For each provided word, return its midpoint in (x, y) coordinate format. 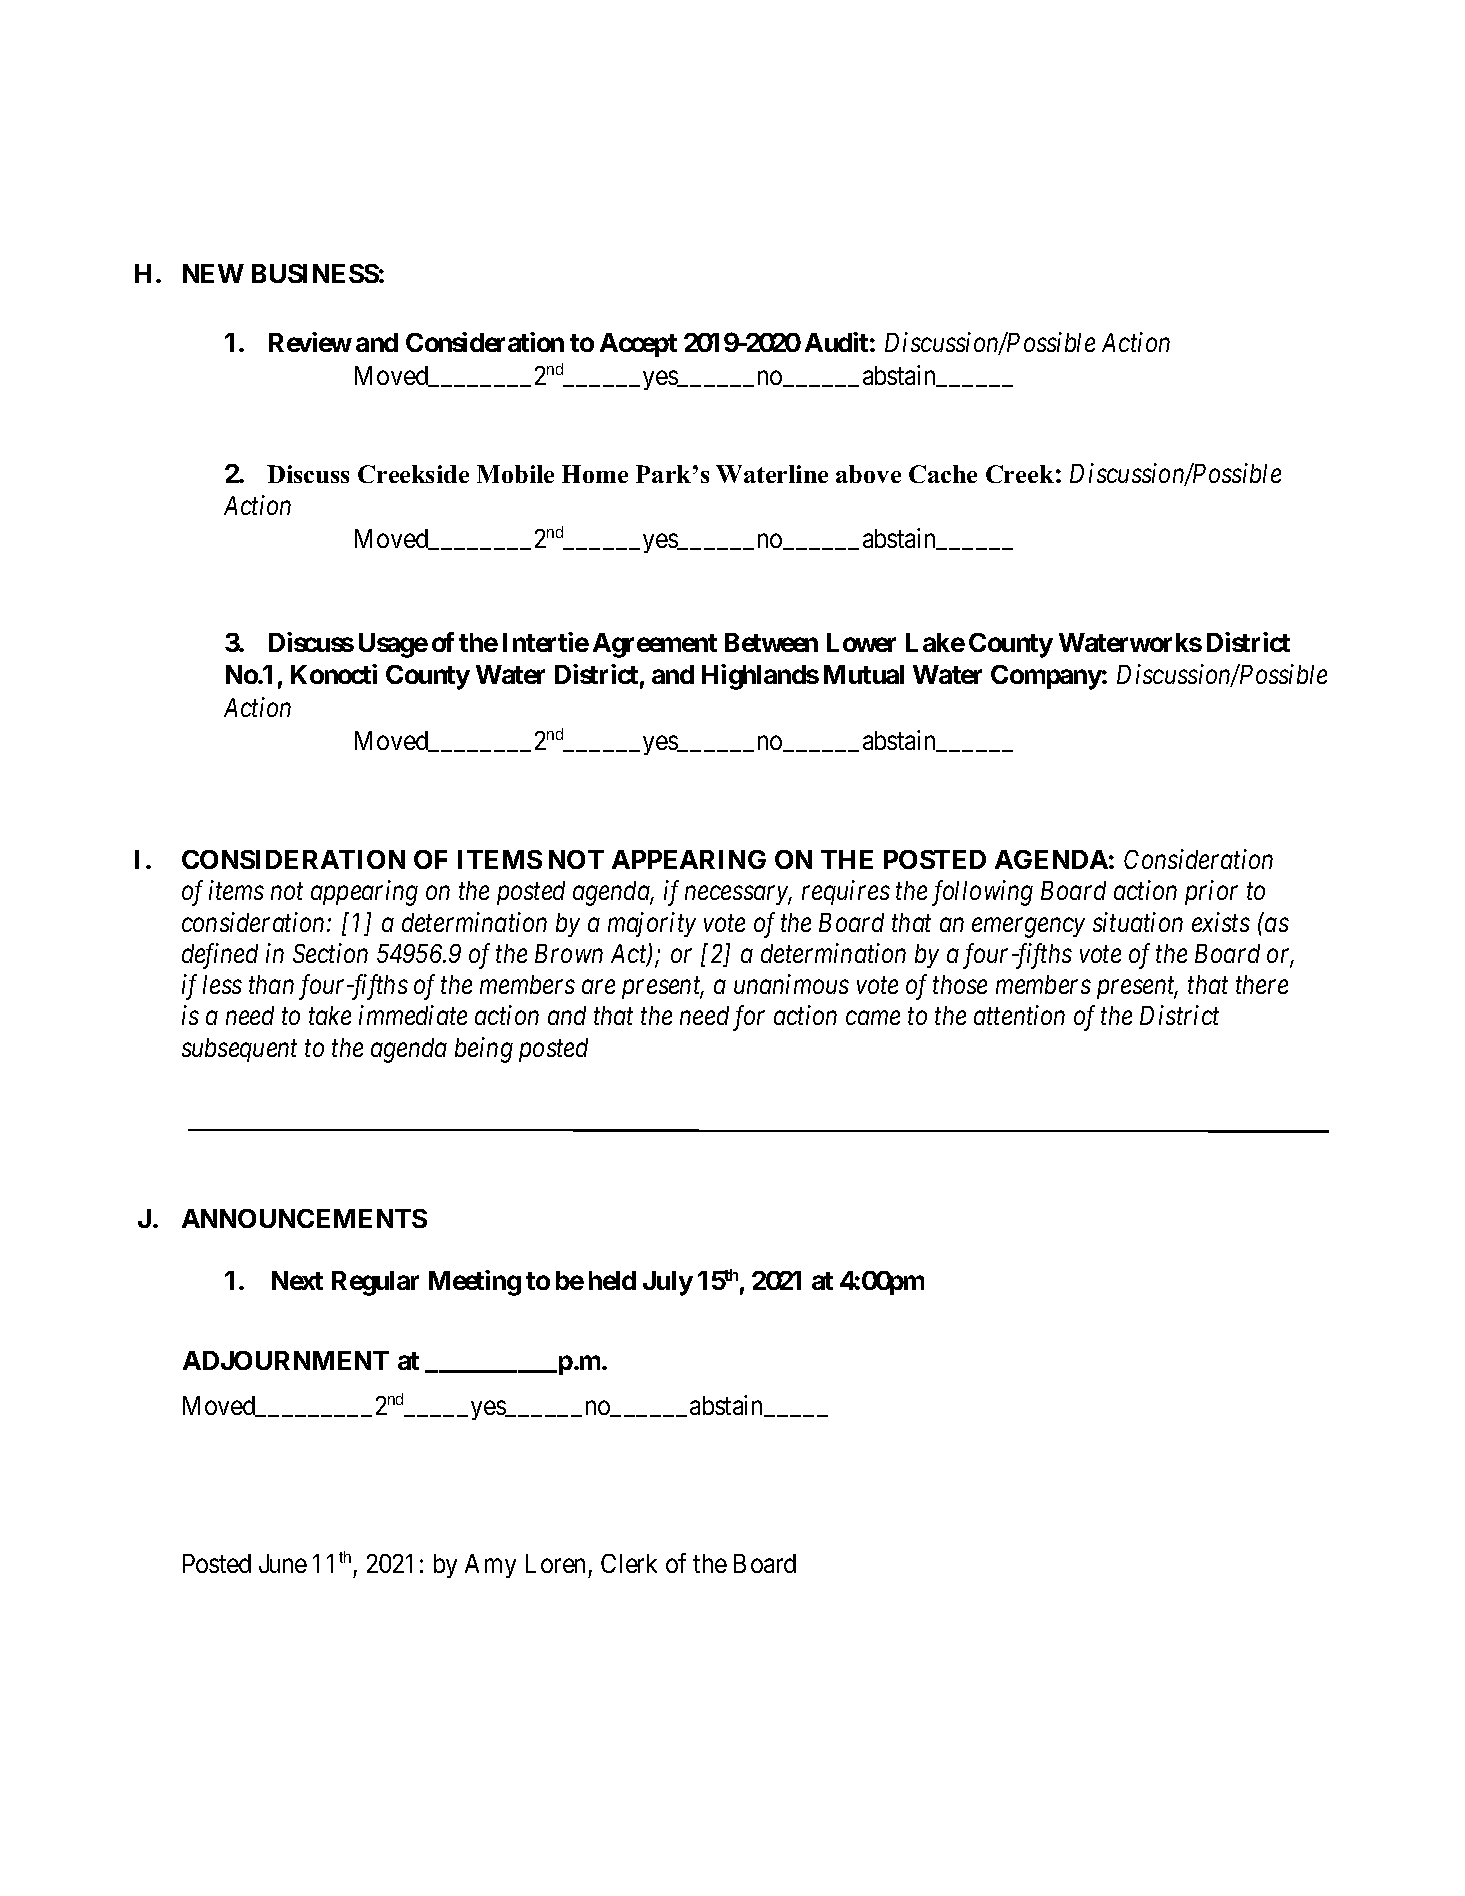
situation (1138, 922)
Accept (638, 345)
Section (330, 953)
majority (652, 924)
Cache (943, 474)
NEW (213, 273)
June (283, 1563)
